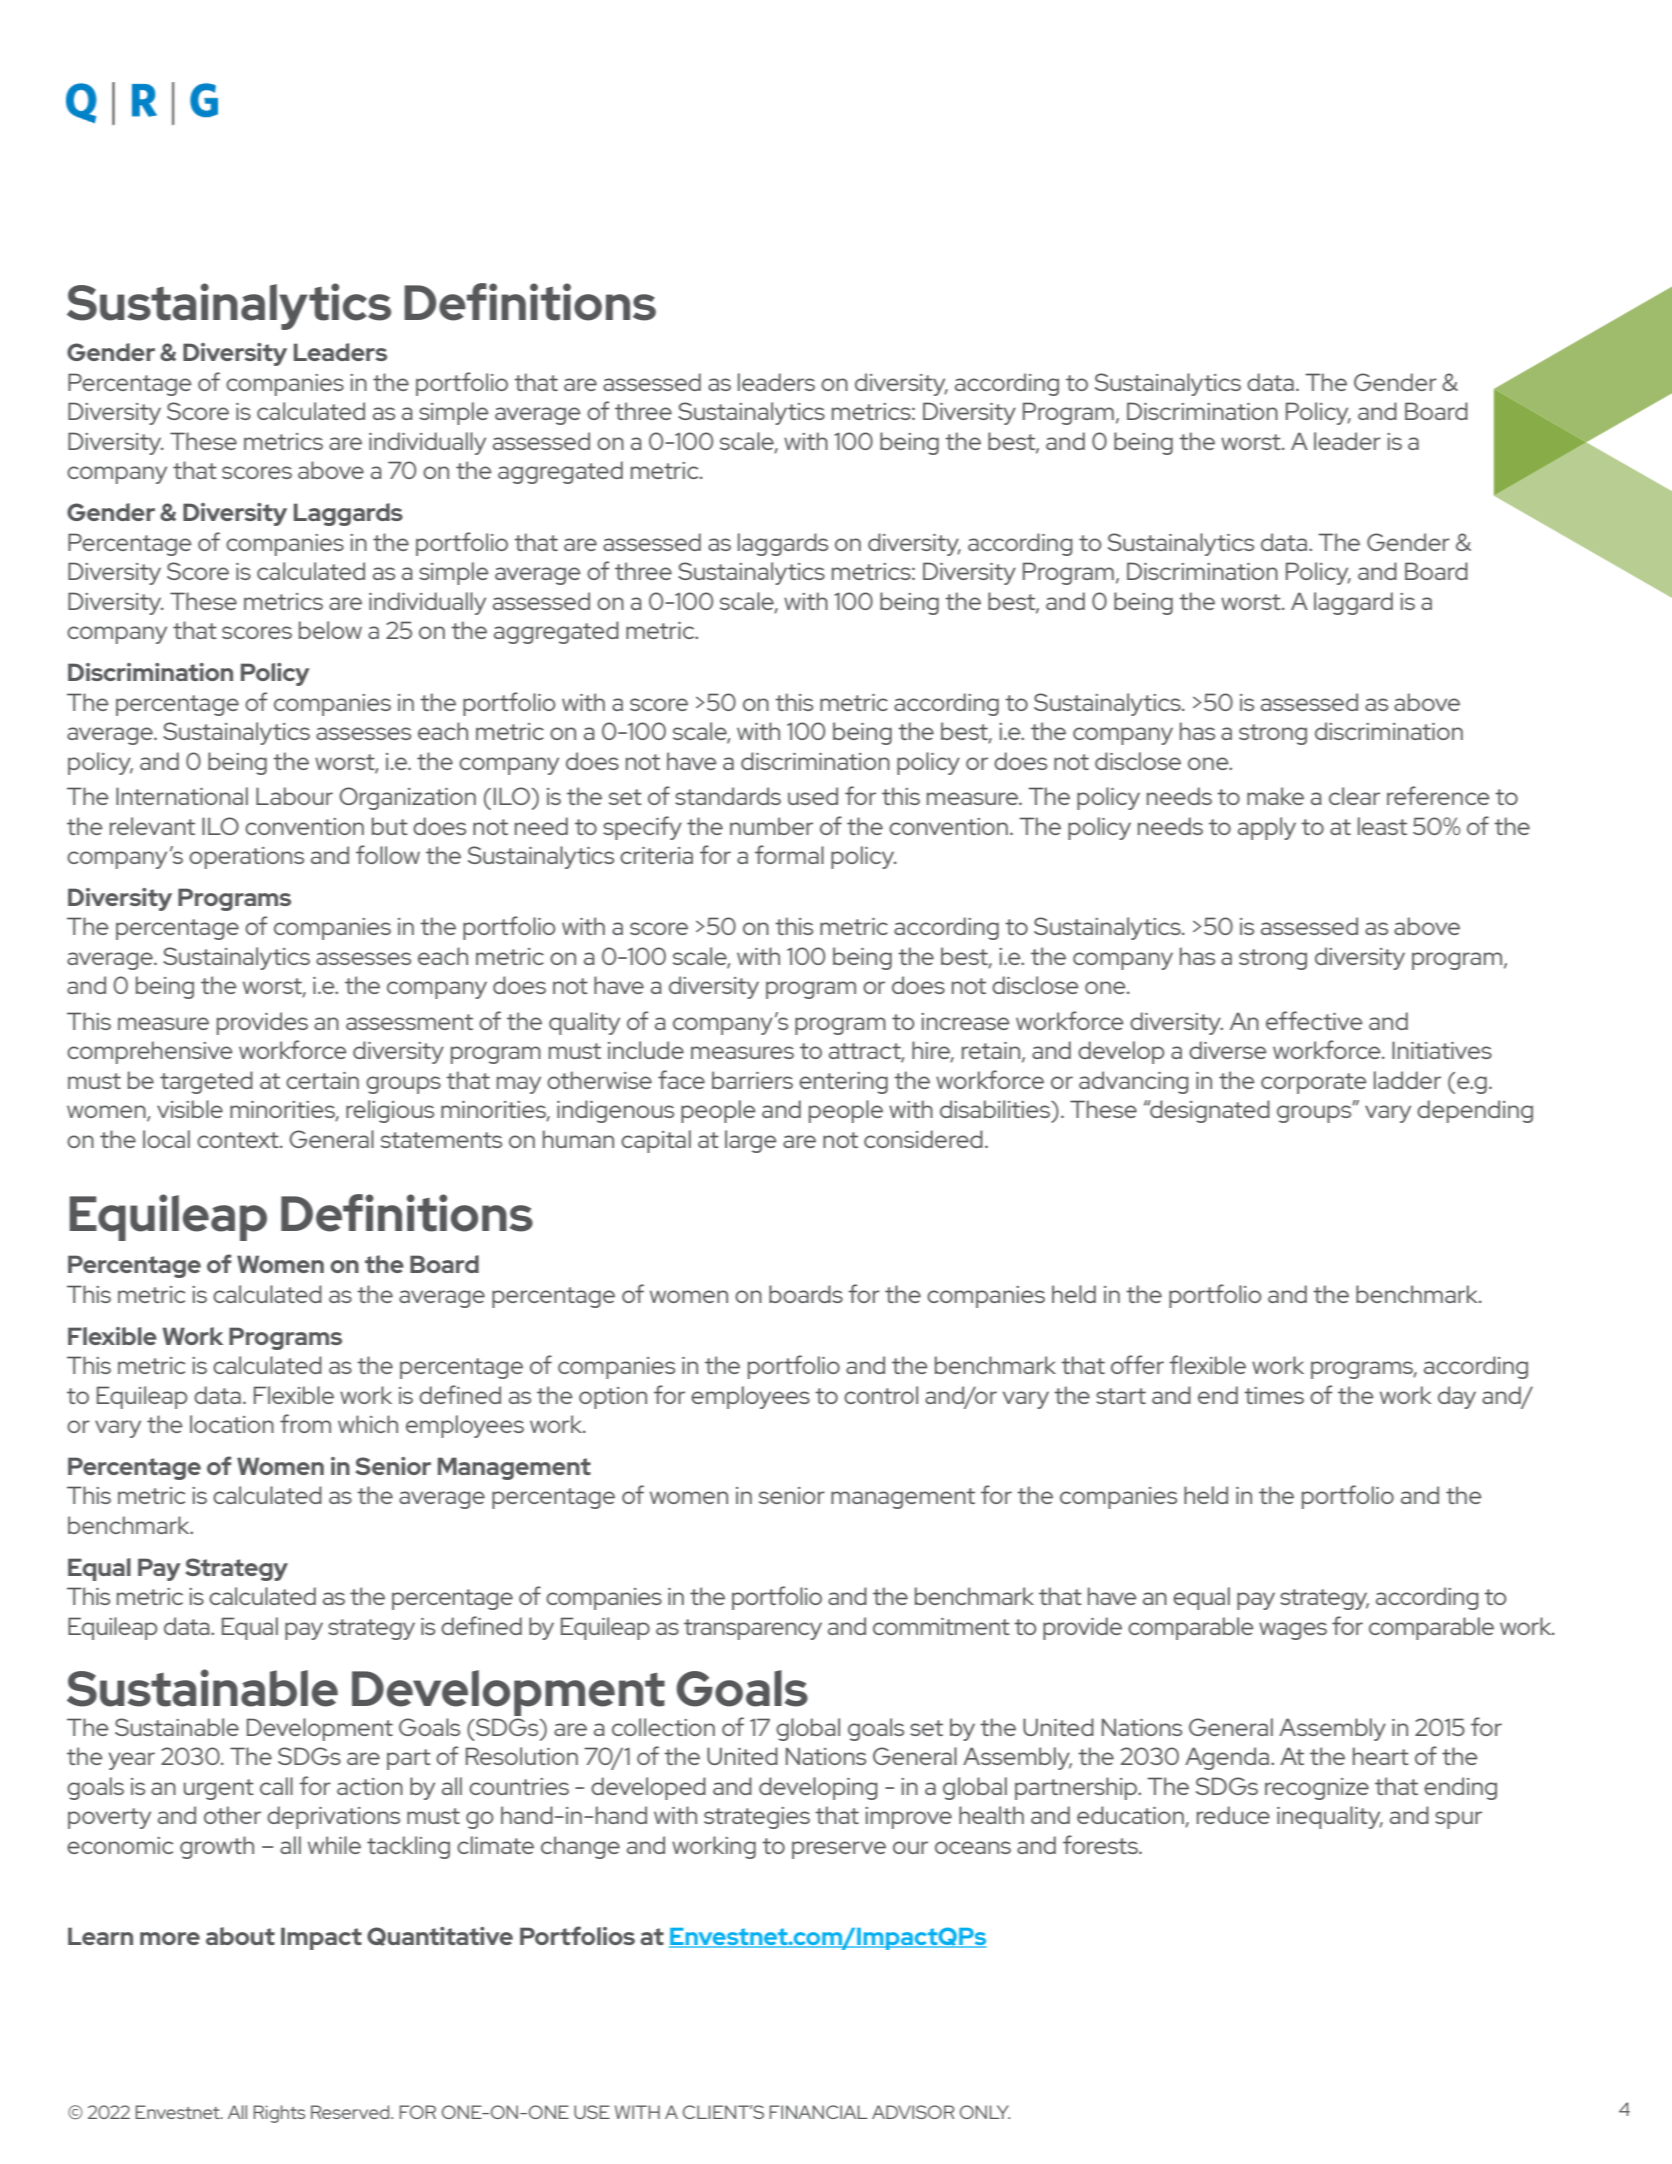 This screenshot has height=2164, width=1672. Describe the element at coordinates (239, 1140) in the screenshot. I see `context` at that location.
